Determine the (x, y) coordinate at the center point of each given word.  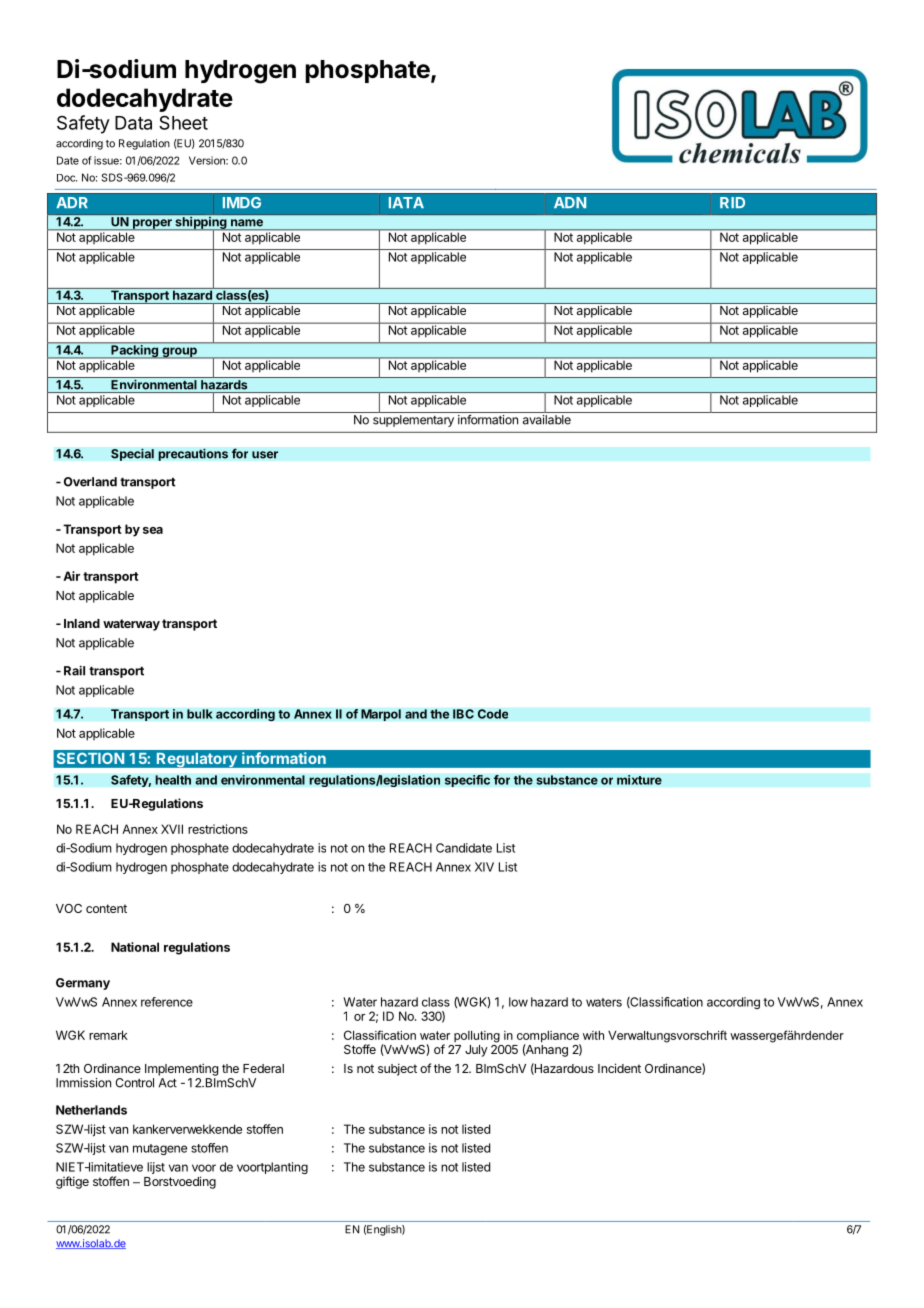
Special (132, 454)
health (173, 780)
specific (467, 781)
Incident (619, 1068)
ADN (570, 202)
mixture (639, 780)
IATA (406, 202)
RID (732, 202)
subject (397, 1069)
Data (133, 123)
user (265, 455)
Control (134, 1083)
